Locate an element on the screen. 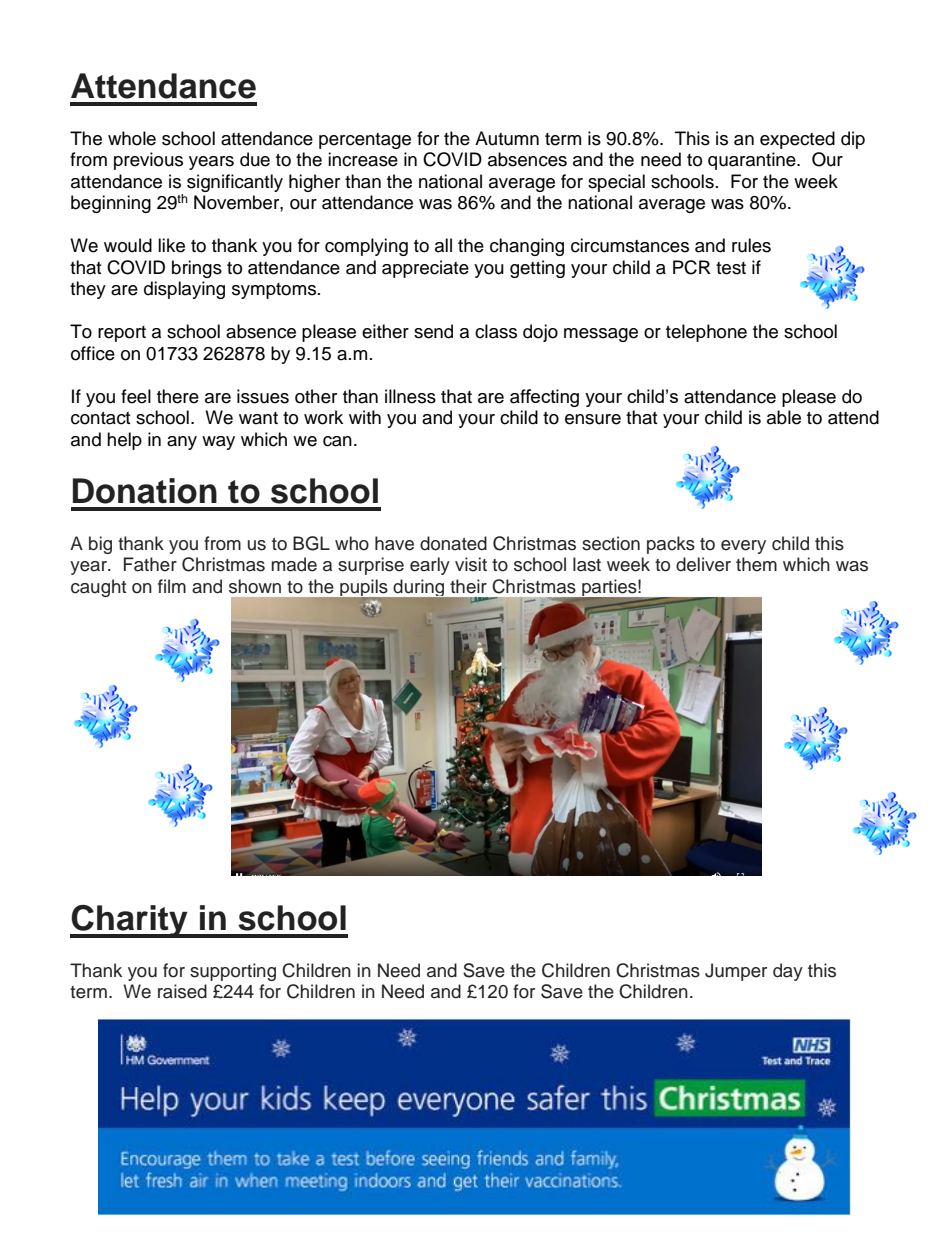  raised is located at coordinates (182, 991).
